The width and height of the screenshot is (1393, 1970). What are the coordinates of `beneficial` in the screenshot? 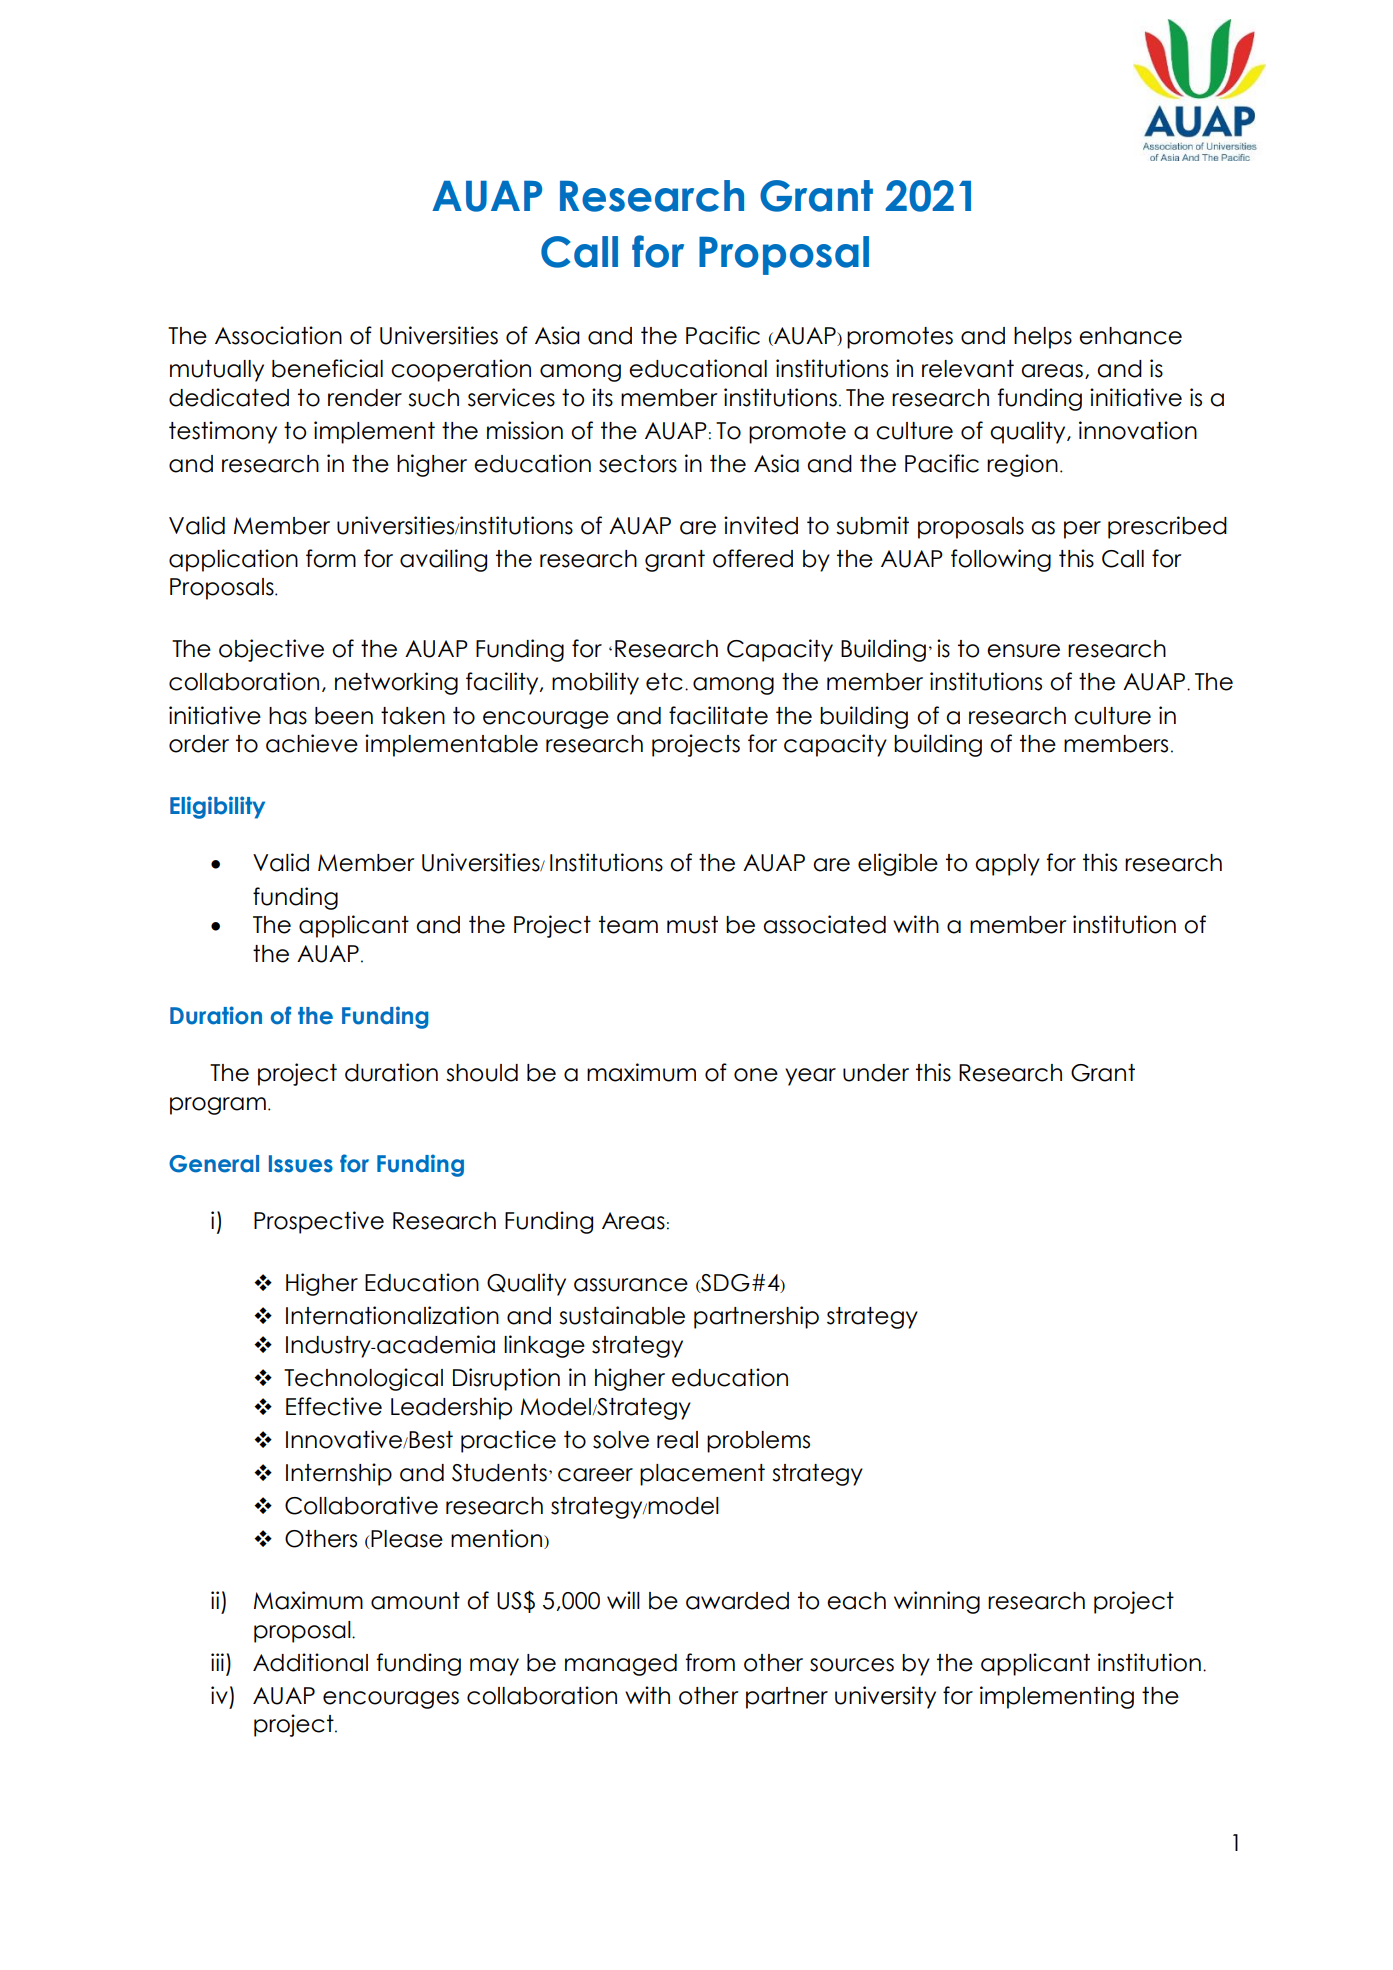 It's located at (327, 368).
